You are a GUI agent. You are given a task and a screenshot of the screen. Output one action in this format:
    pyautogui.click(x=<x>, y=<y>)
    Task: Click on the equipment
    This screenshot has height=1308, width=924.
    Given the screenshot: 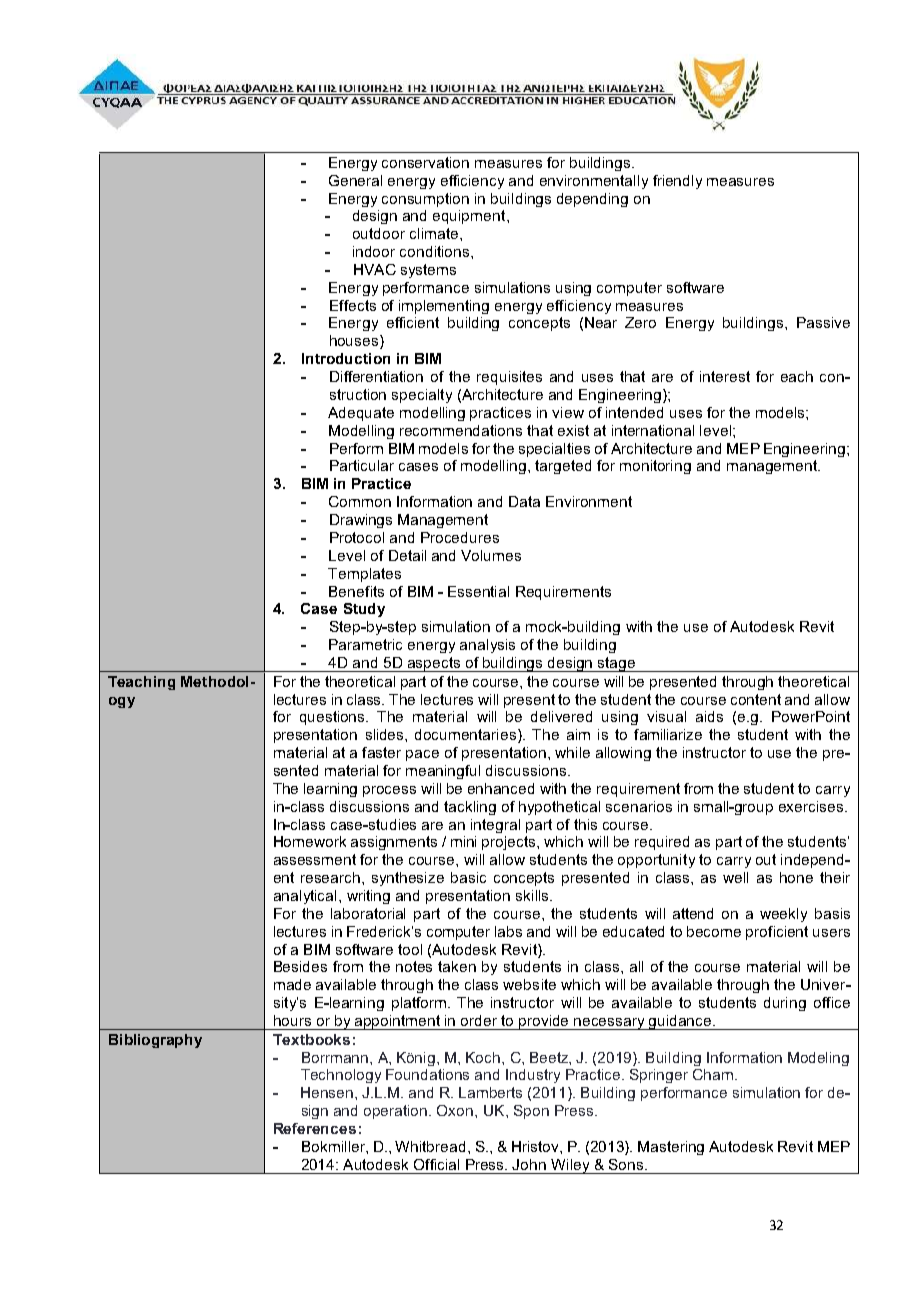 What is the action you would take?
    pyautogui.click(x=470, y=217)
